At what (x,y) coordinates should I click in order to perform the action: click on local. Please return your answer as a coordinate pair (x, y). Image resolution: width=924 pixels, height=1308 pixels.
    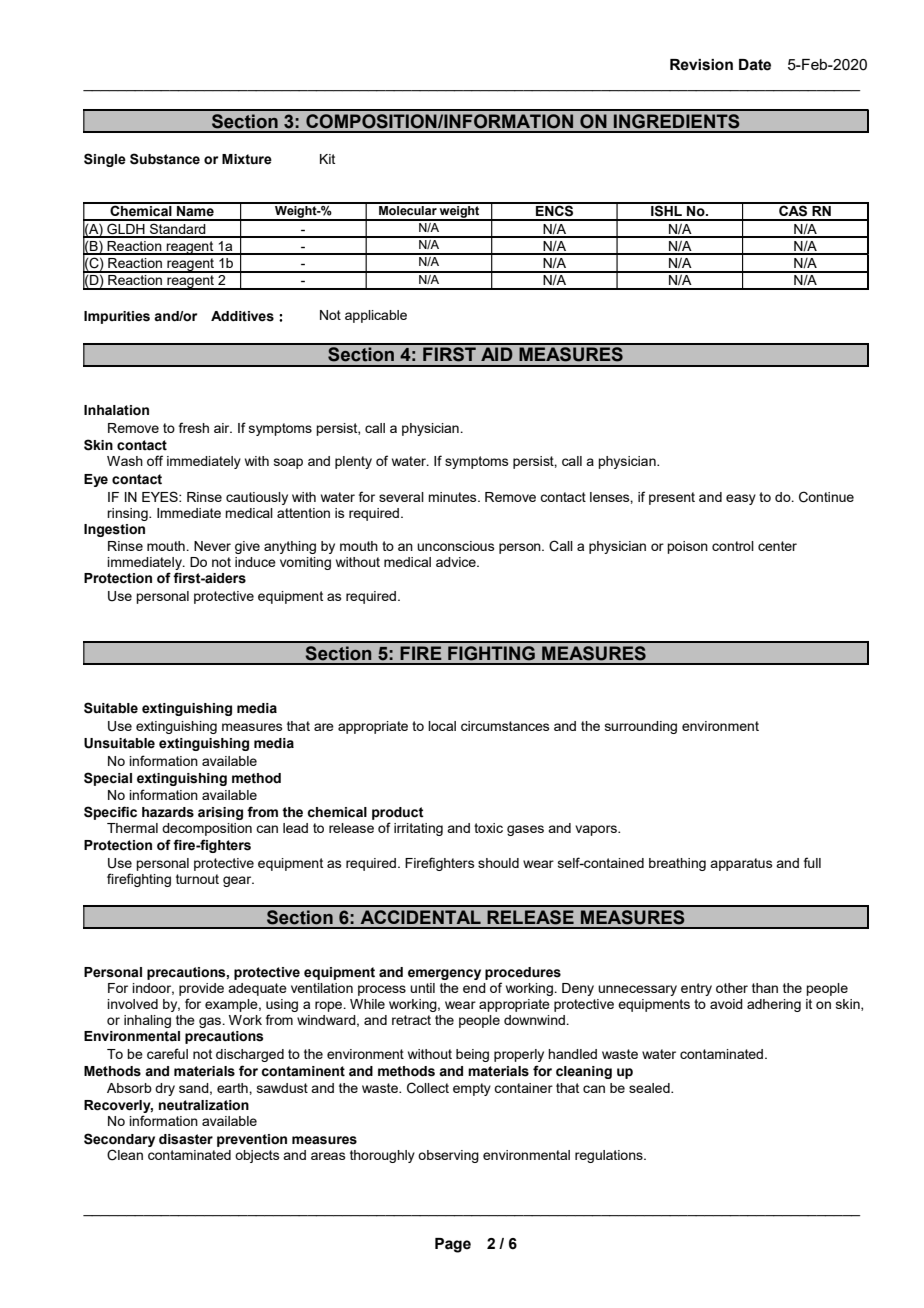
    Looking at the image, I should click on (442, 726).
